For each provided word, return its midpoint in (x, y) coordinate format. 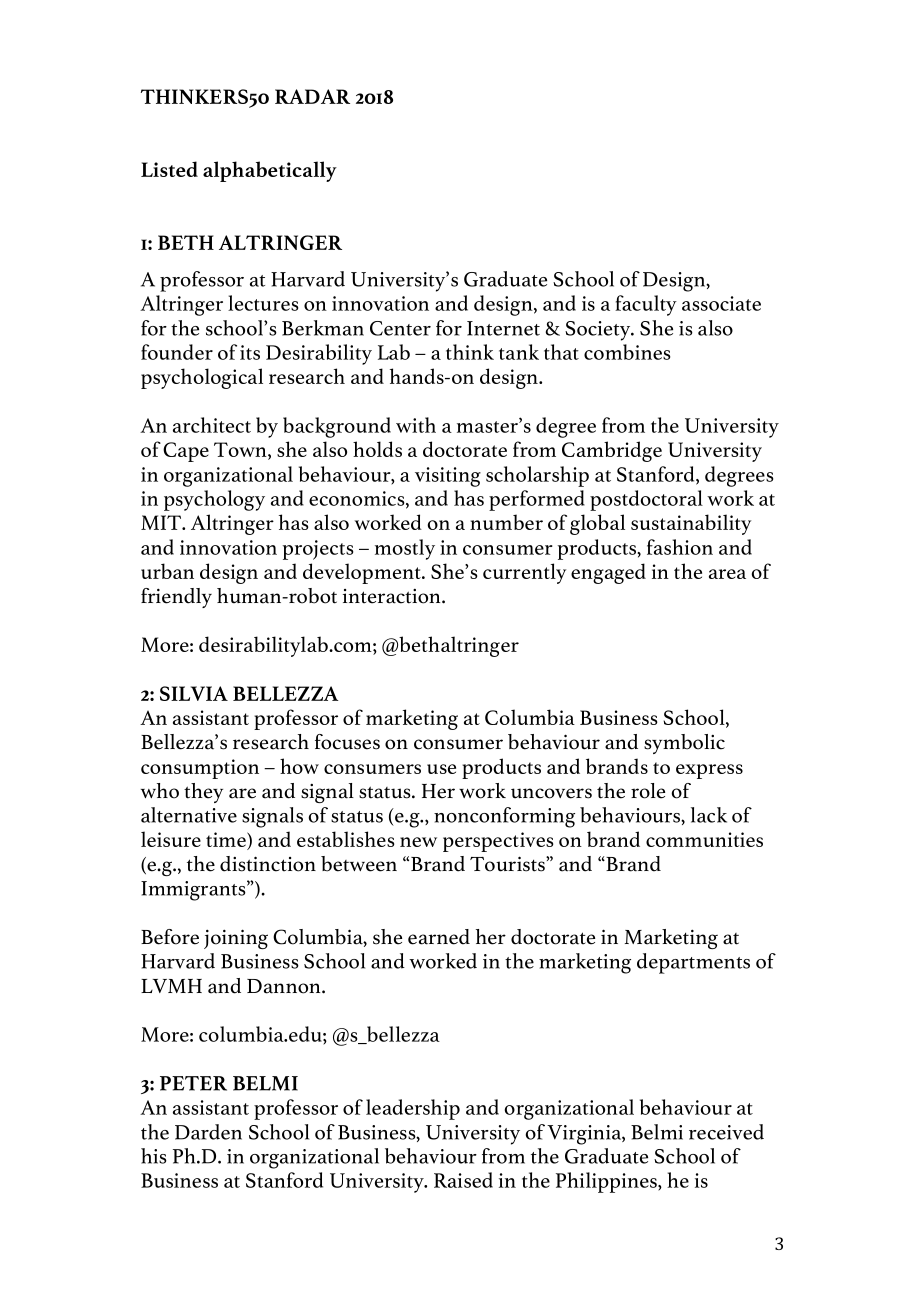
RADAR (312, 96)
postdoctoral (646, 500)
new (418, 842)
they (203, 793)
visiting (448, 477)
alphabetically (270, 171)
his (154, 1156)
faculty (646, 305)
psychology (214, 500)
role (648, 791)
